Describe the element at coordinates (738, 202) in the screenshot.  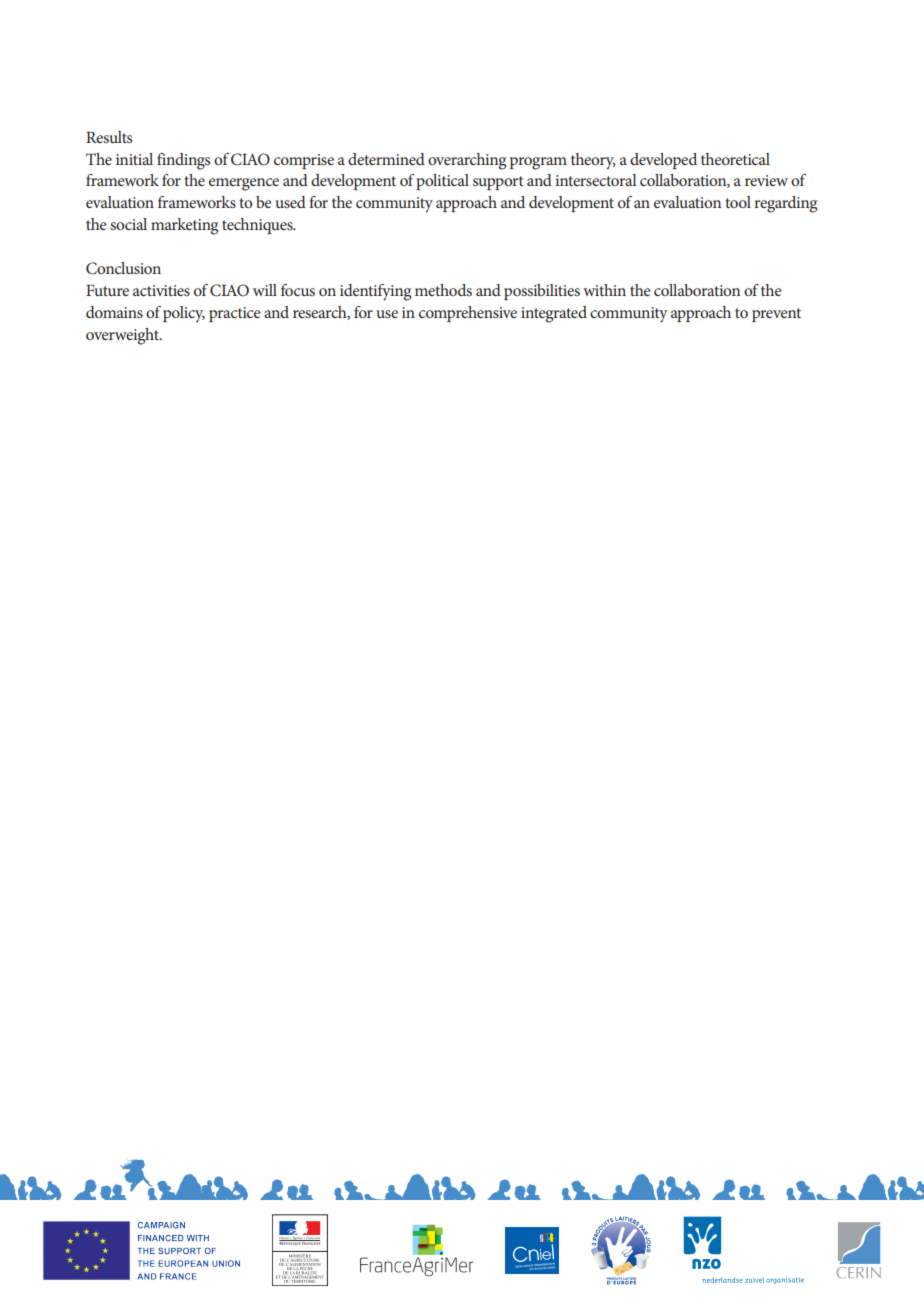
I see `tool` at that location.
